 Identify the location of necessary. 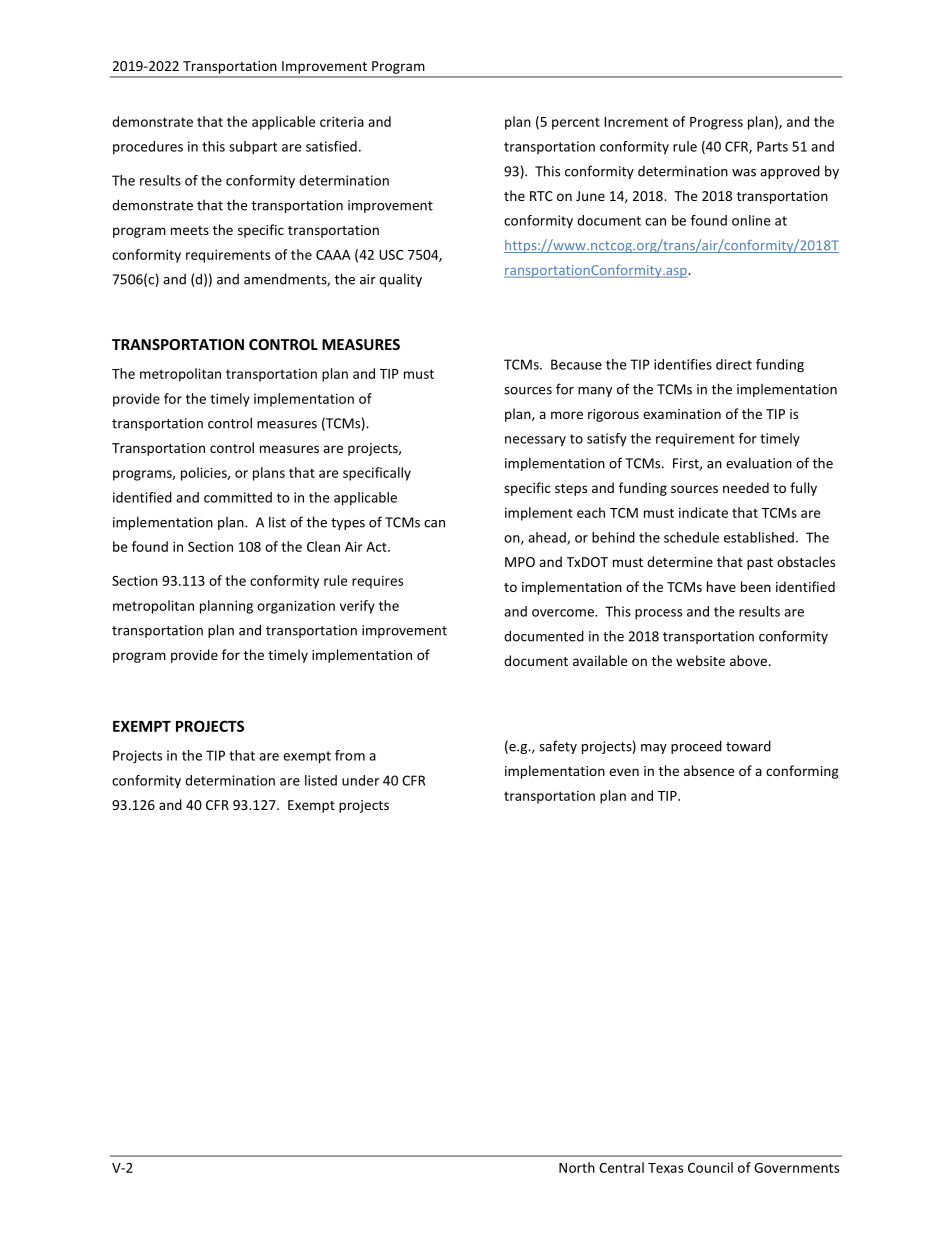
(535, 441).
